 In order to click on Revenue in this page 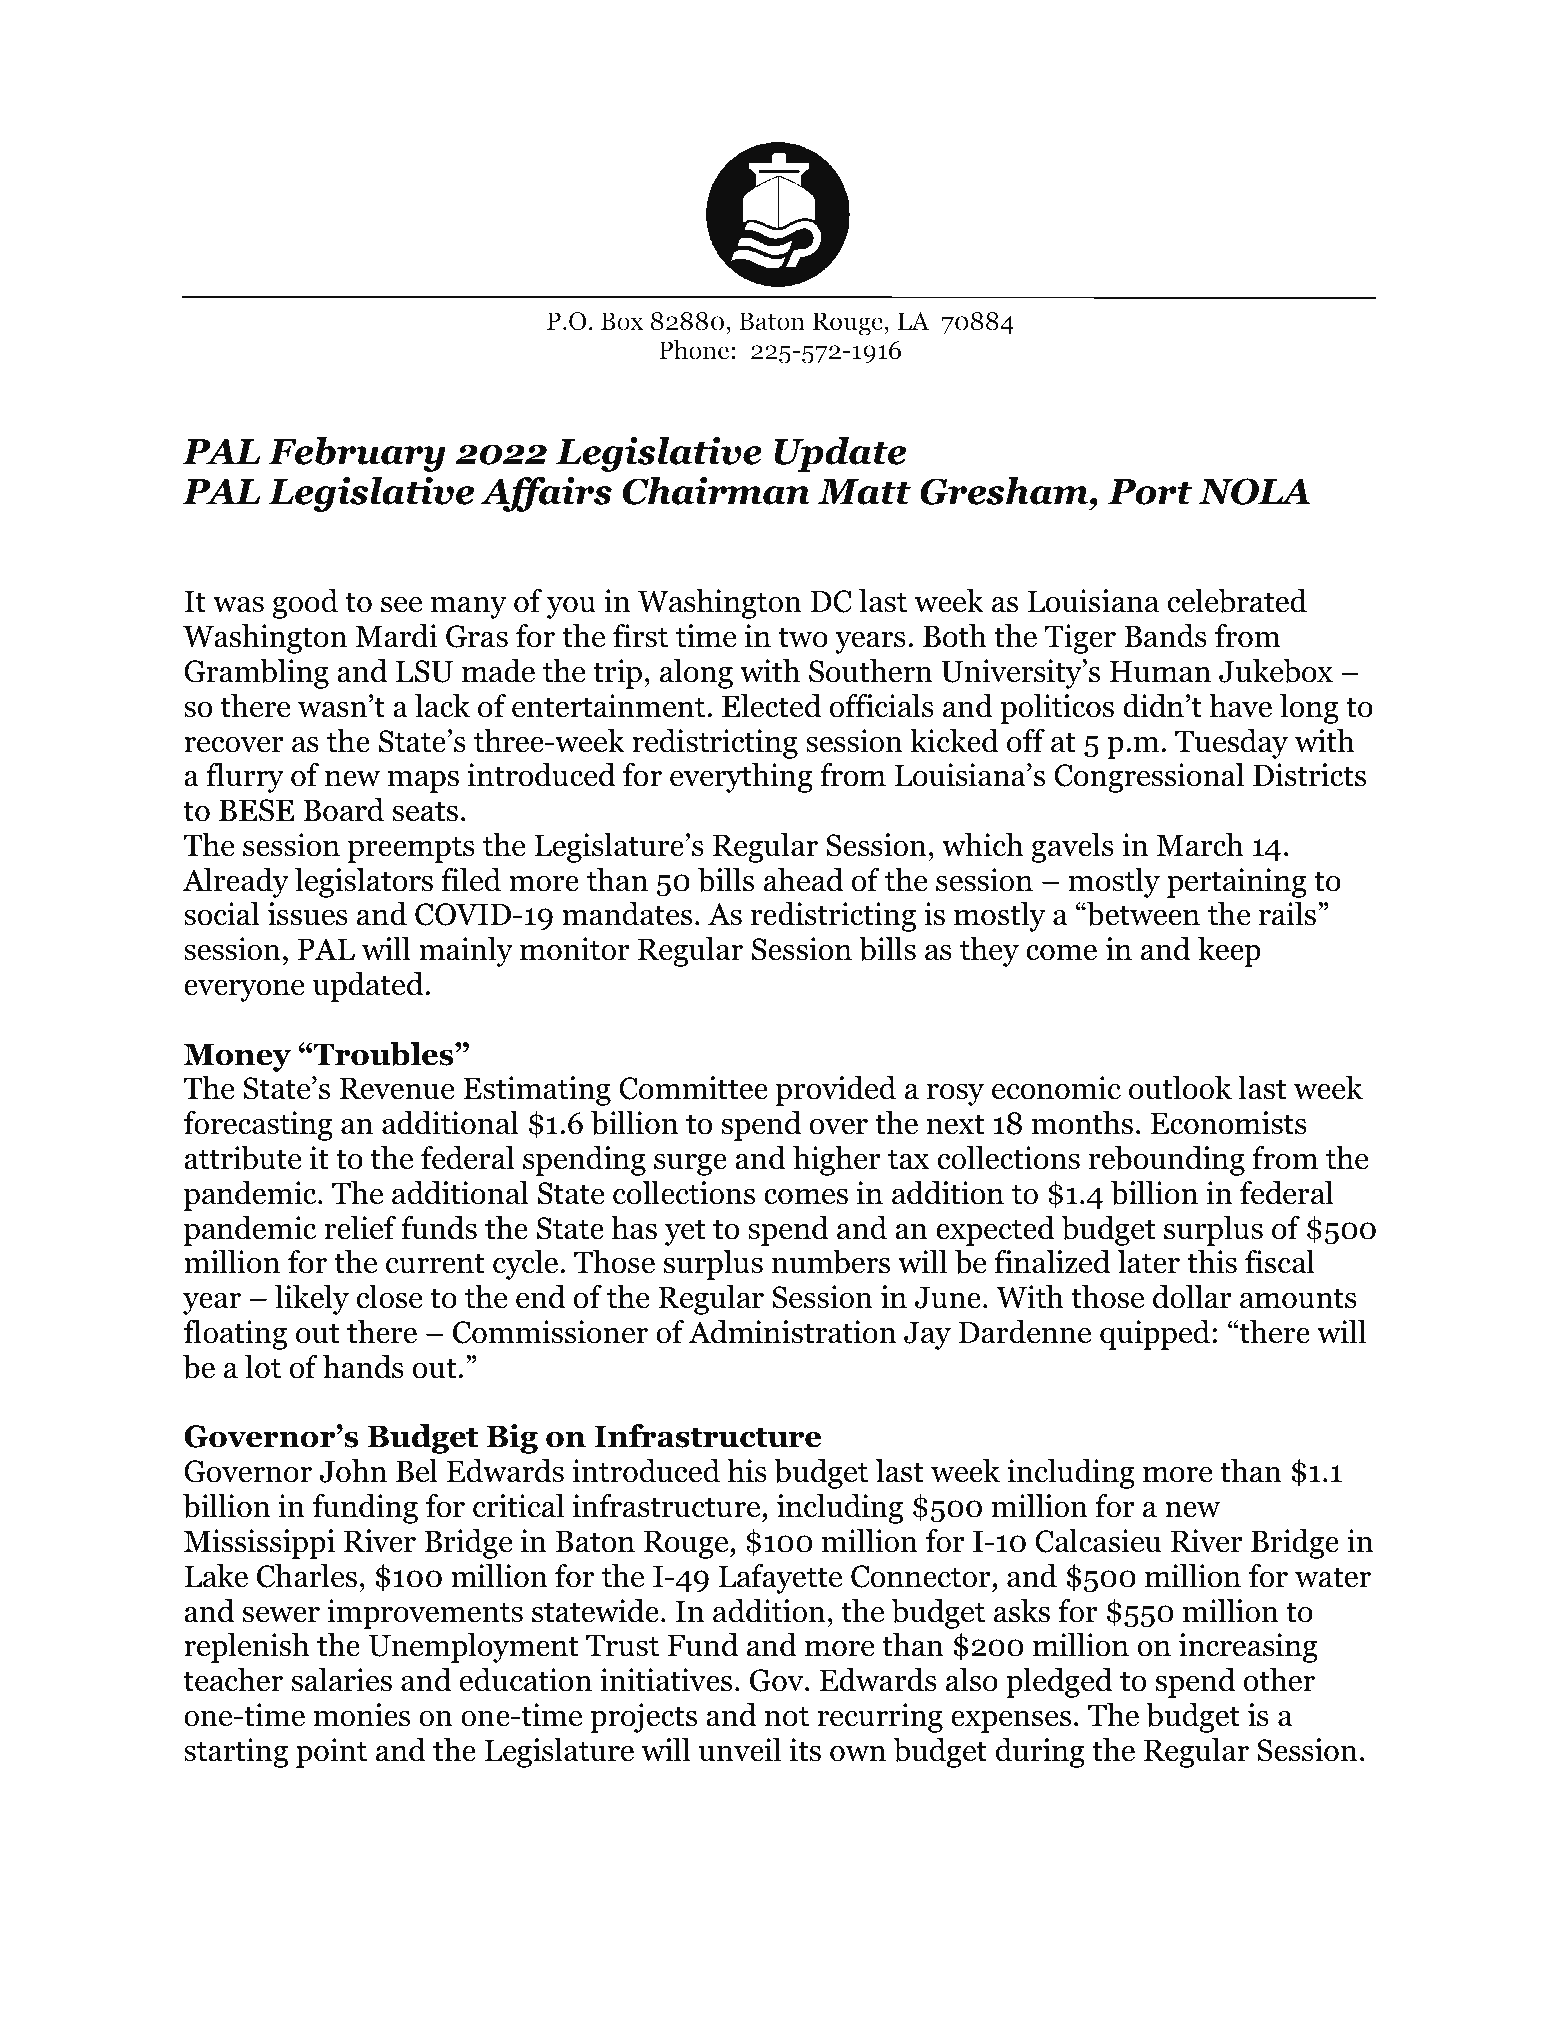, I will do `click(397, 1088)`.
